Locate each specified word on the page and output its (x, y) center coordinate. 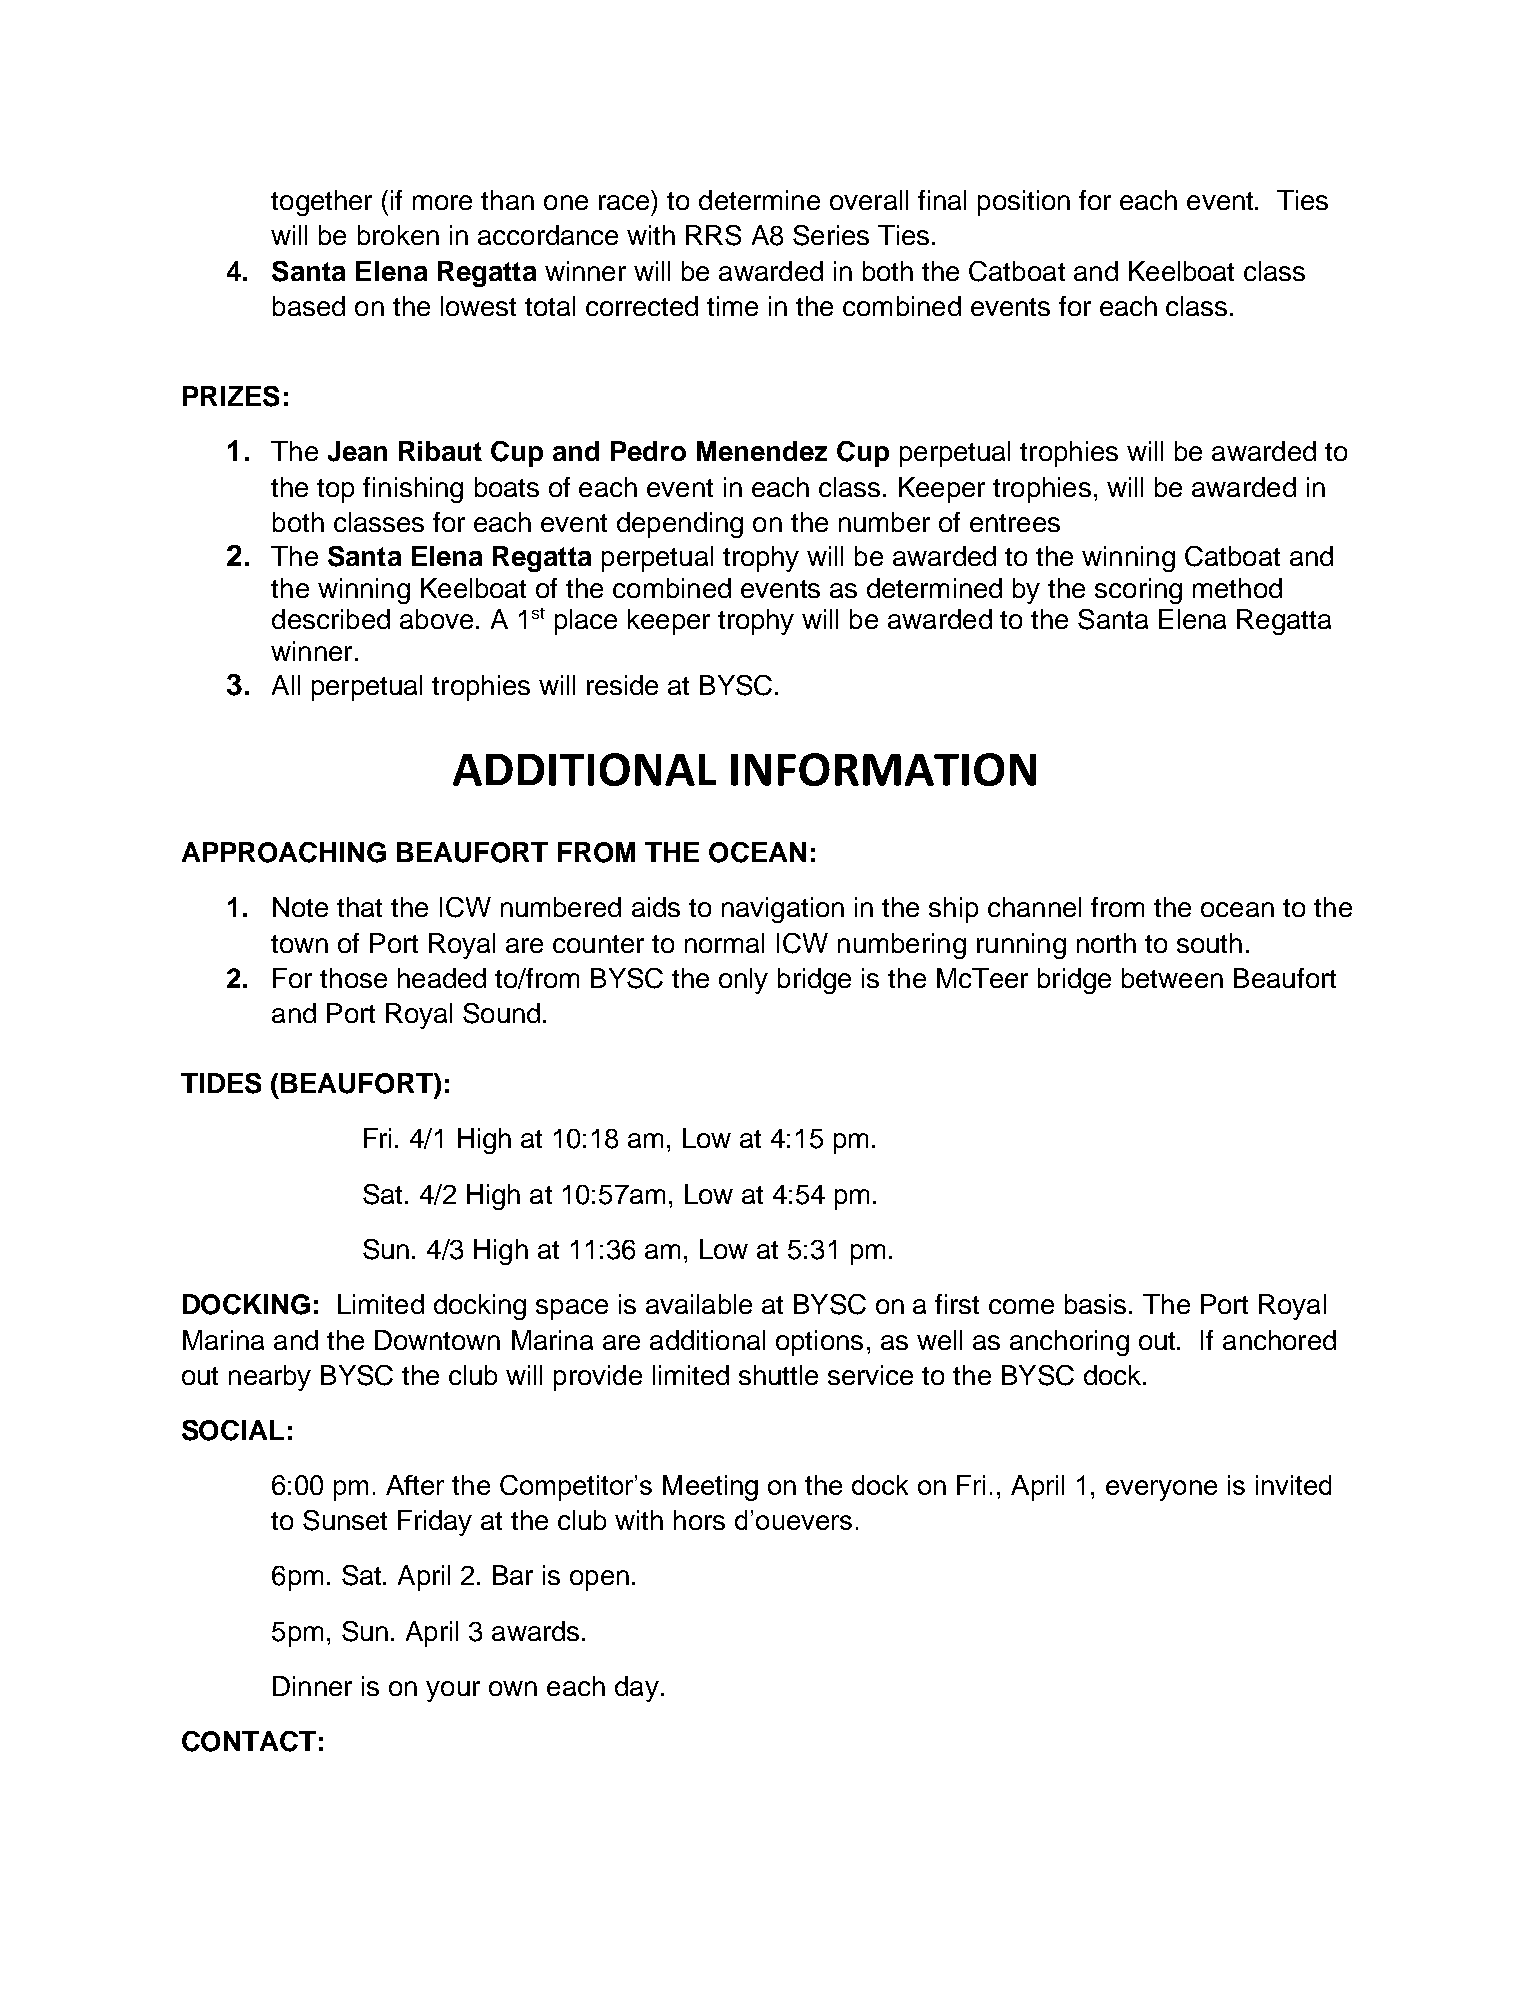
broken (398, 235)
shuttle (778, 1375)
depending (680, 525)
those (353, 978)
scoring (1138, 591)
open (599, 1580)
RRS (713, 235)
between (1172, 978)
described (331, 619)
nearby (270, 1378)
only (743, 981)
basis (1095, 1304)
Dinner (312, 1686)
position (1024, 203)
